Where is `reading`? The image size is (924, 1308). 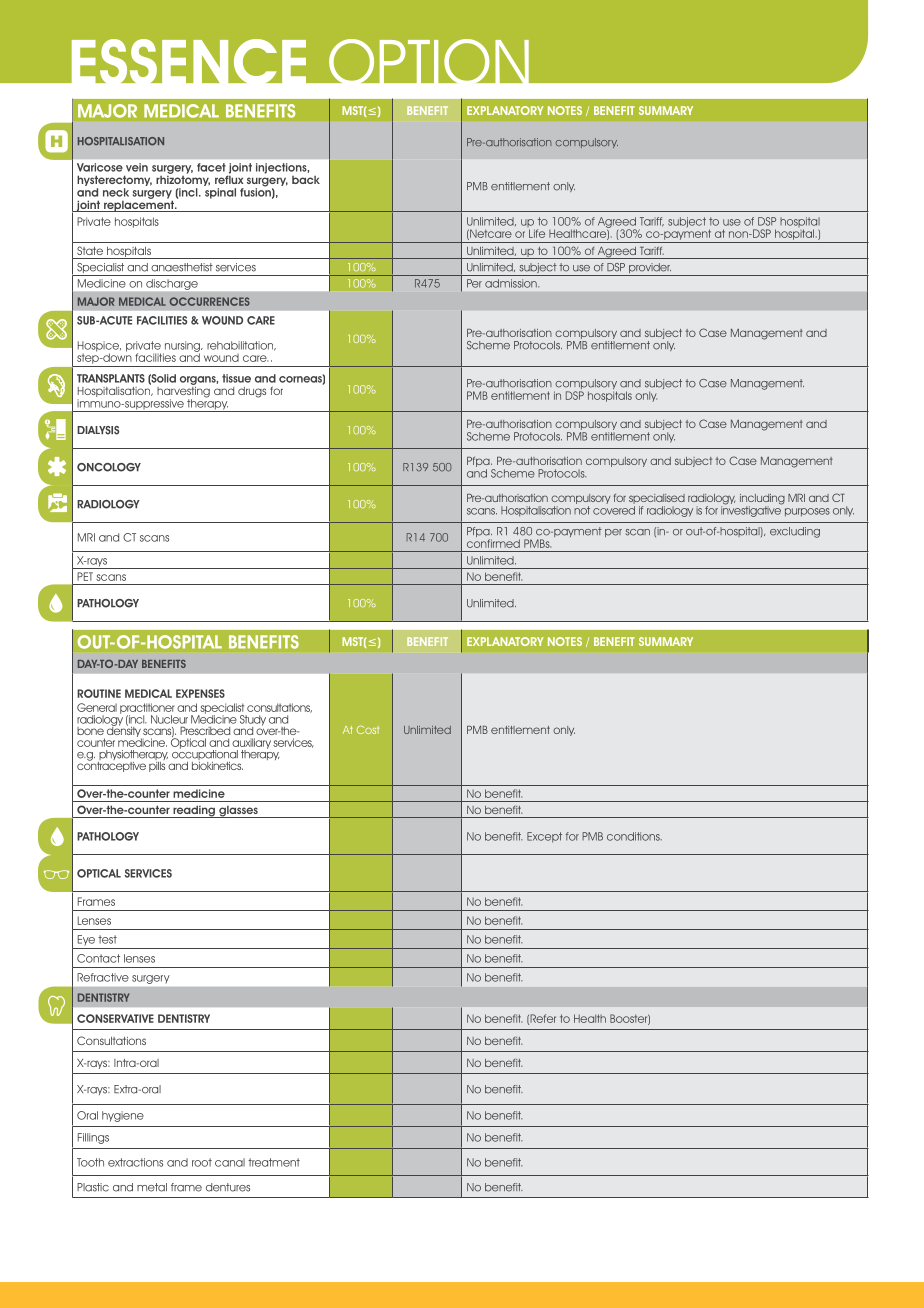 reading is located at coordinates (194, 811).
